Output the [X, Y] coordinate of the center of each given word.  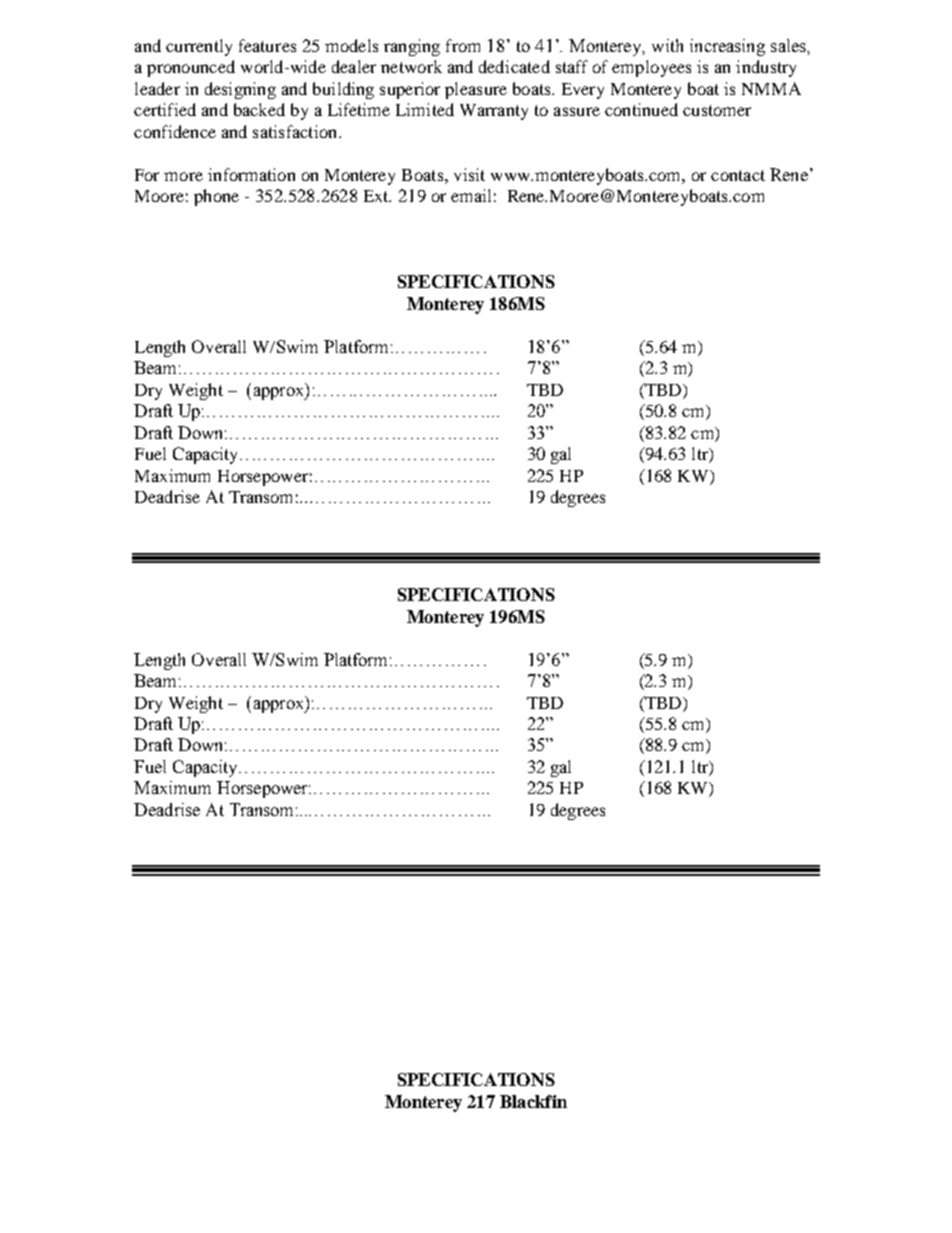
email [471, 195]
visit [469, 174]
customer [717, 110]
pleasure [476, 90]
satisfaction [296, 131]
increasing [727, 47]
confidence [175, 131]
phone [216, 197]
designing [240, 90]
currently [199, 47]
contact [738, 175]
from [463, 45]
